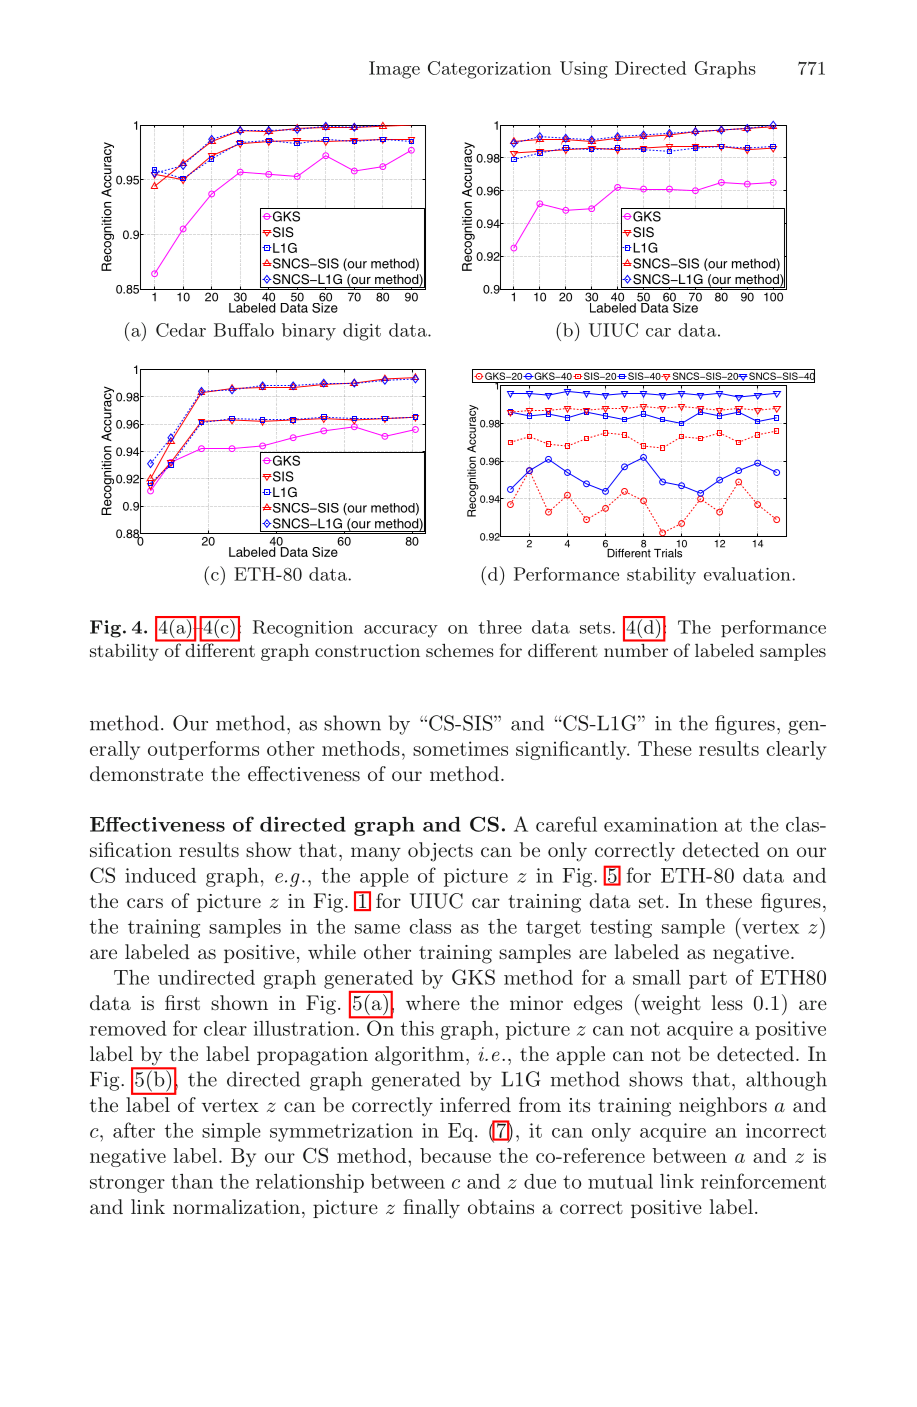 This image has width=917, height=1407. I want to click on Image, so click(394, 70).
